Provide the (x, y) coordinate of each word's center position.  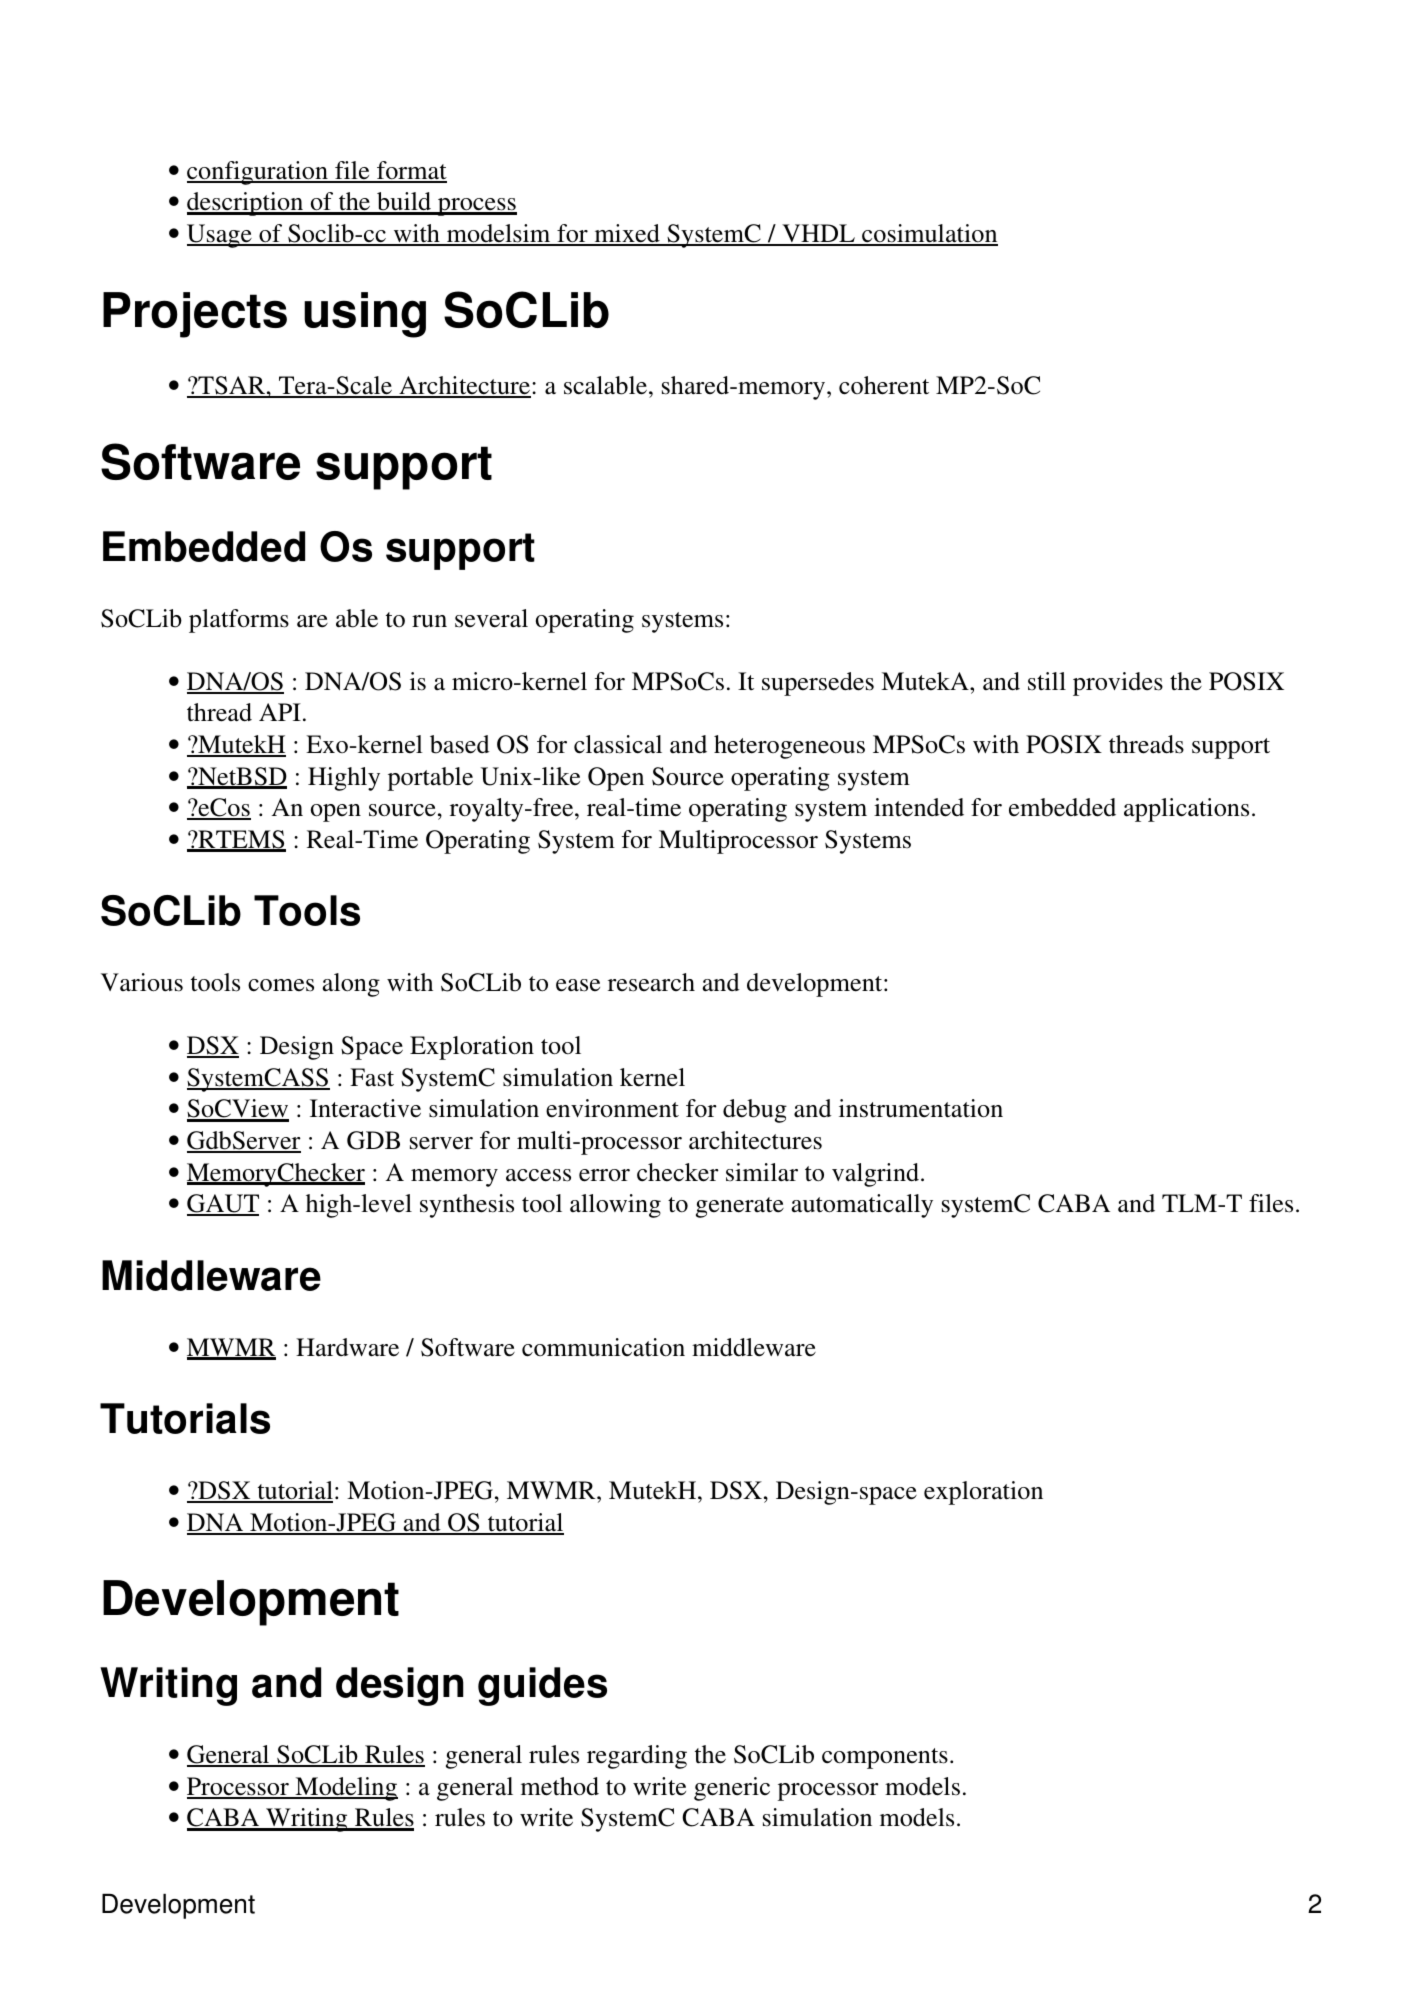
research (651, 982)
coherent (884, 385)
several (491, 618)
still (1047, 681)
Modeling (345, 1789)
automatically (862, 1206)
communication (603, 1347)
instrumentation (921, 1108)
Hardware (347, 1347)
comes (281, 985)
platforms (239, 621)
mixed (627, 234)
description (246, 204)
